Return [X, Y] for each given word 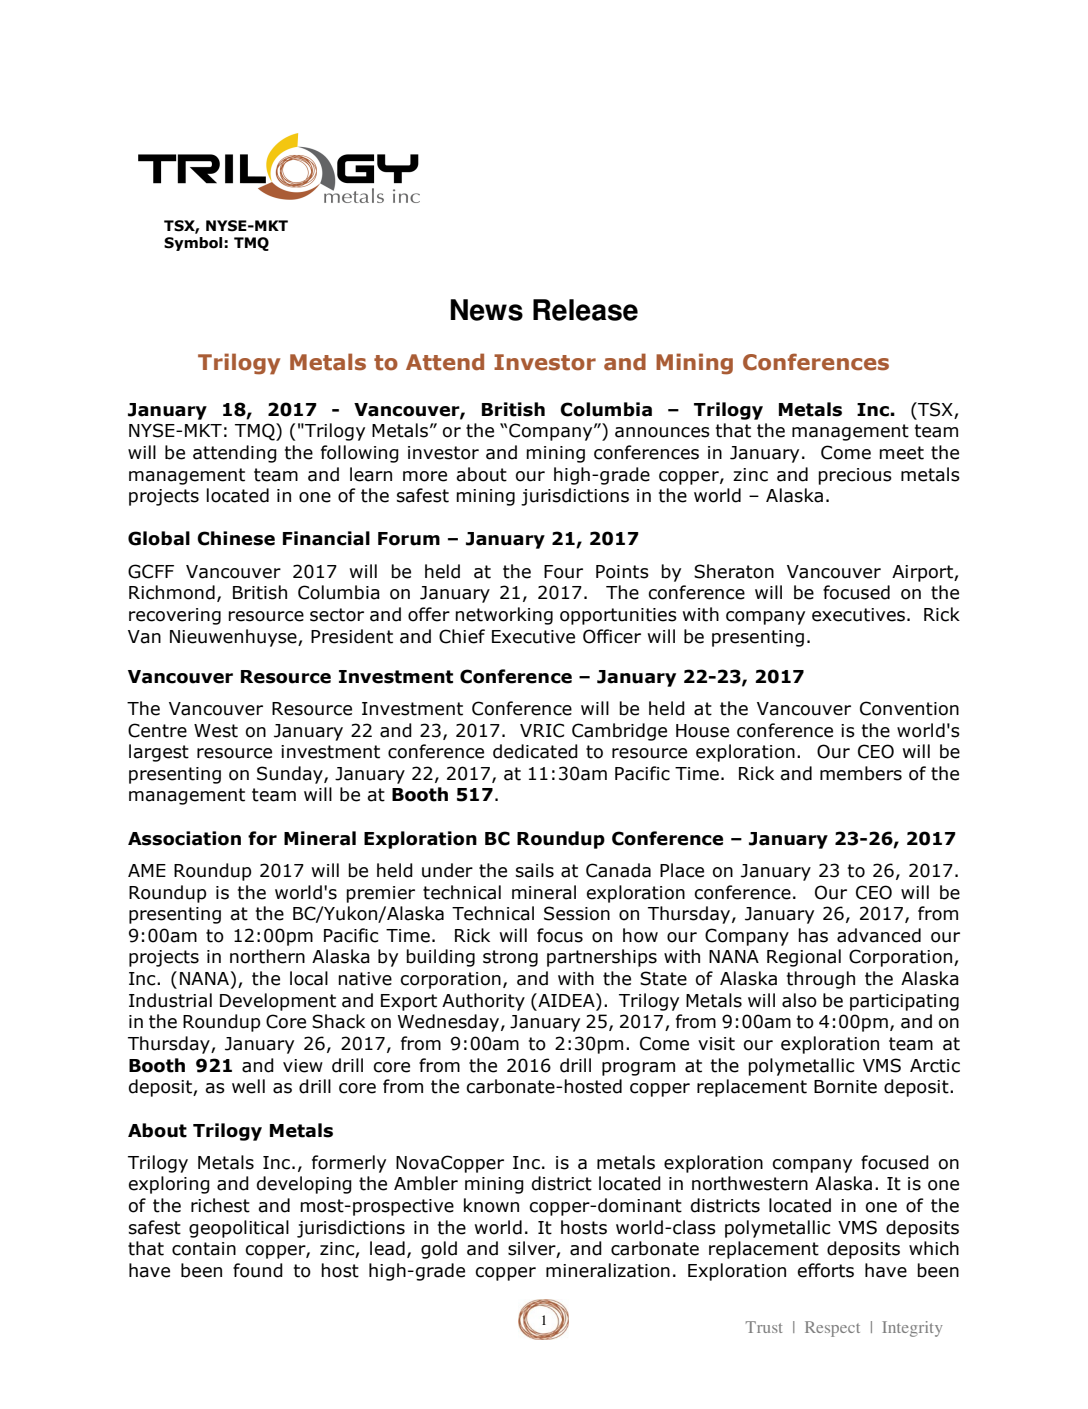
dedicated [535, 751]
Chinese [236, 538]
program [638, 1069]
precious [855, 476]
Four [563, 572]
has [813, 935]
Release [585, 310]
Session [577, 913]
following [360, 454]
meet [901, 453]
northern [267, 956]
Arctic [935, 1066]
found [258, 1270]
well [248, 1086]
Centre [157, 730]
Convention [909, 708]
